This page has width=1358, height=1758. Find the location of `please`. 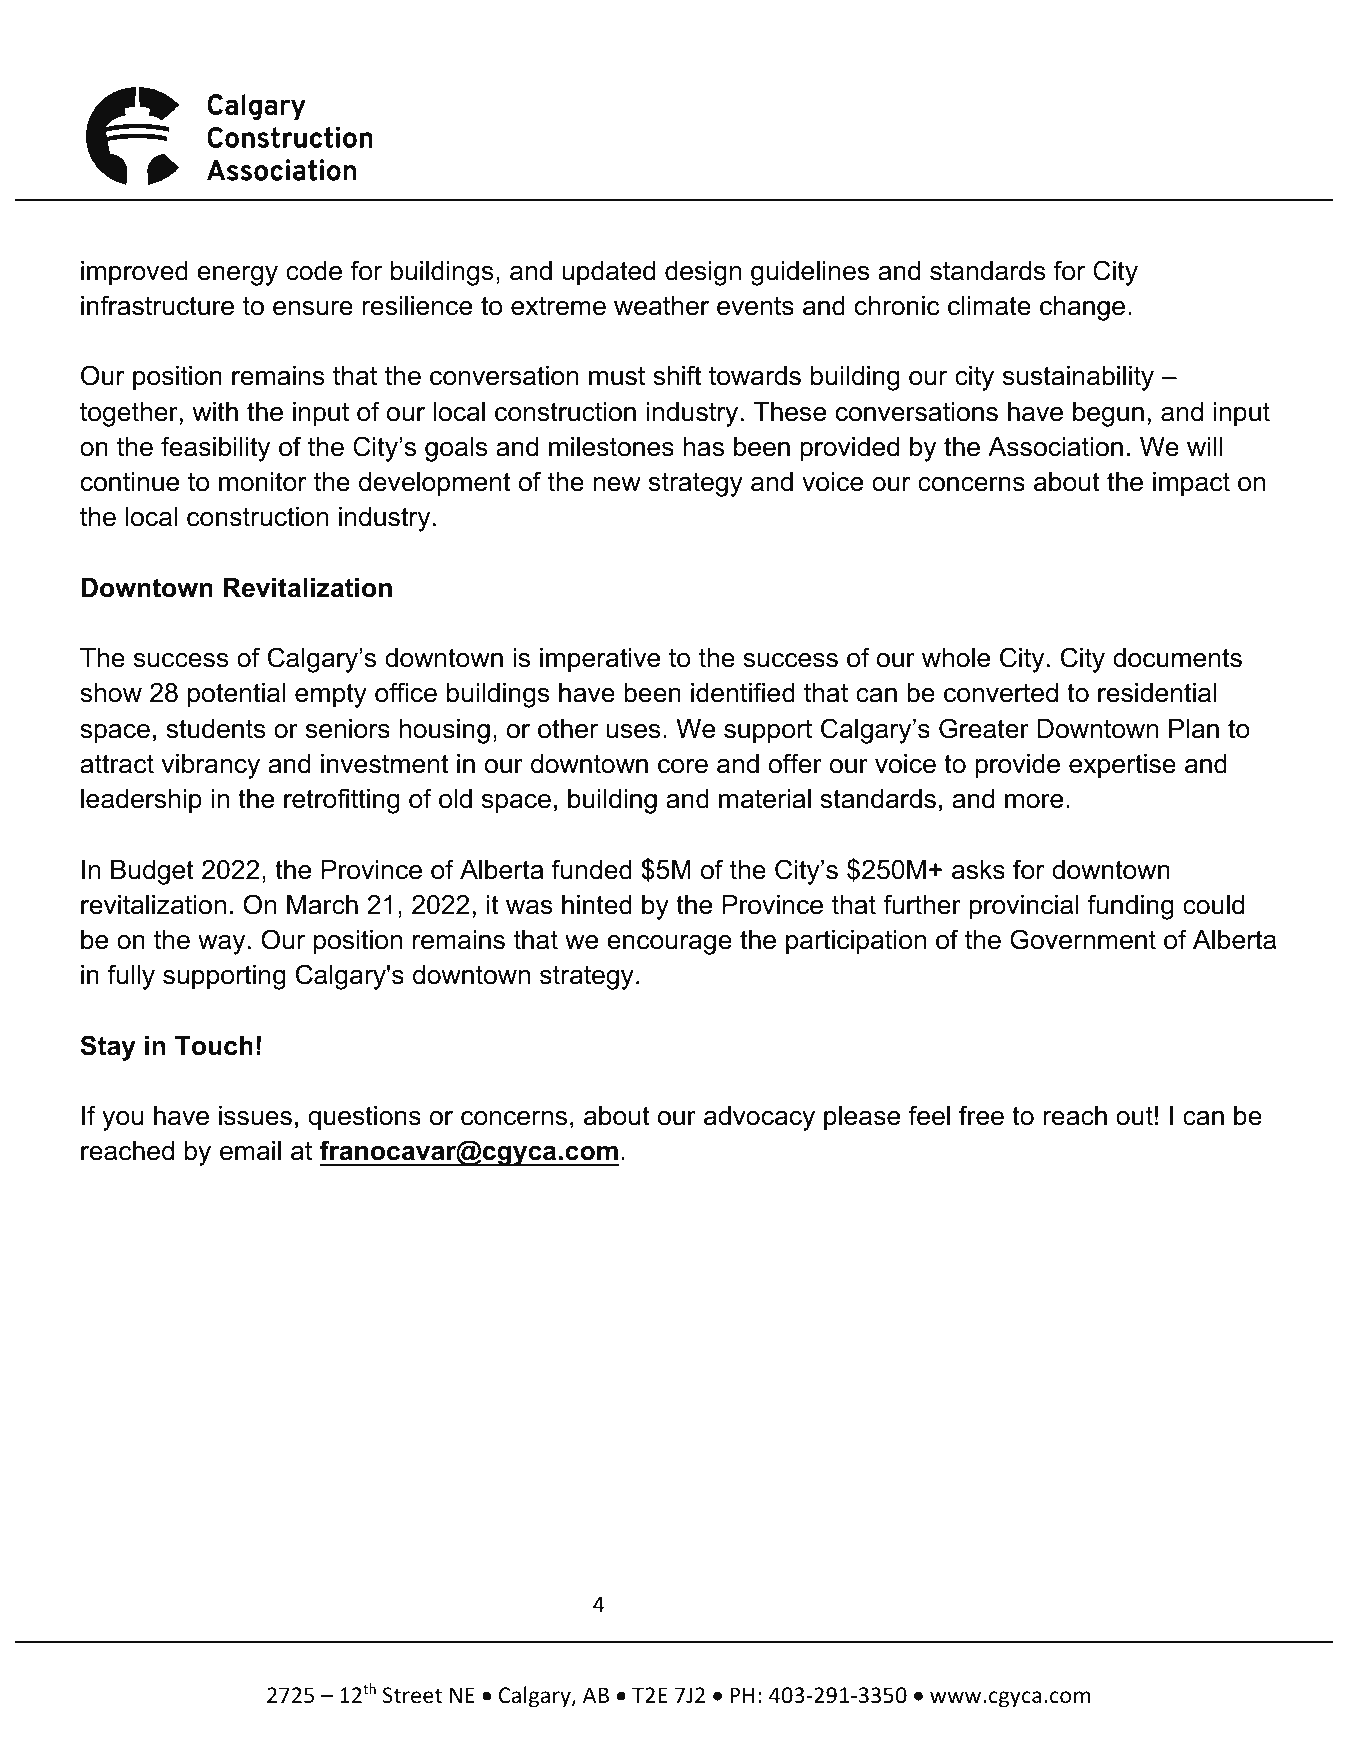

please is located at coordinates (862, 1118).
